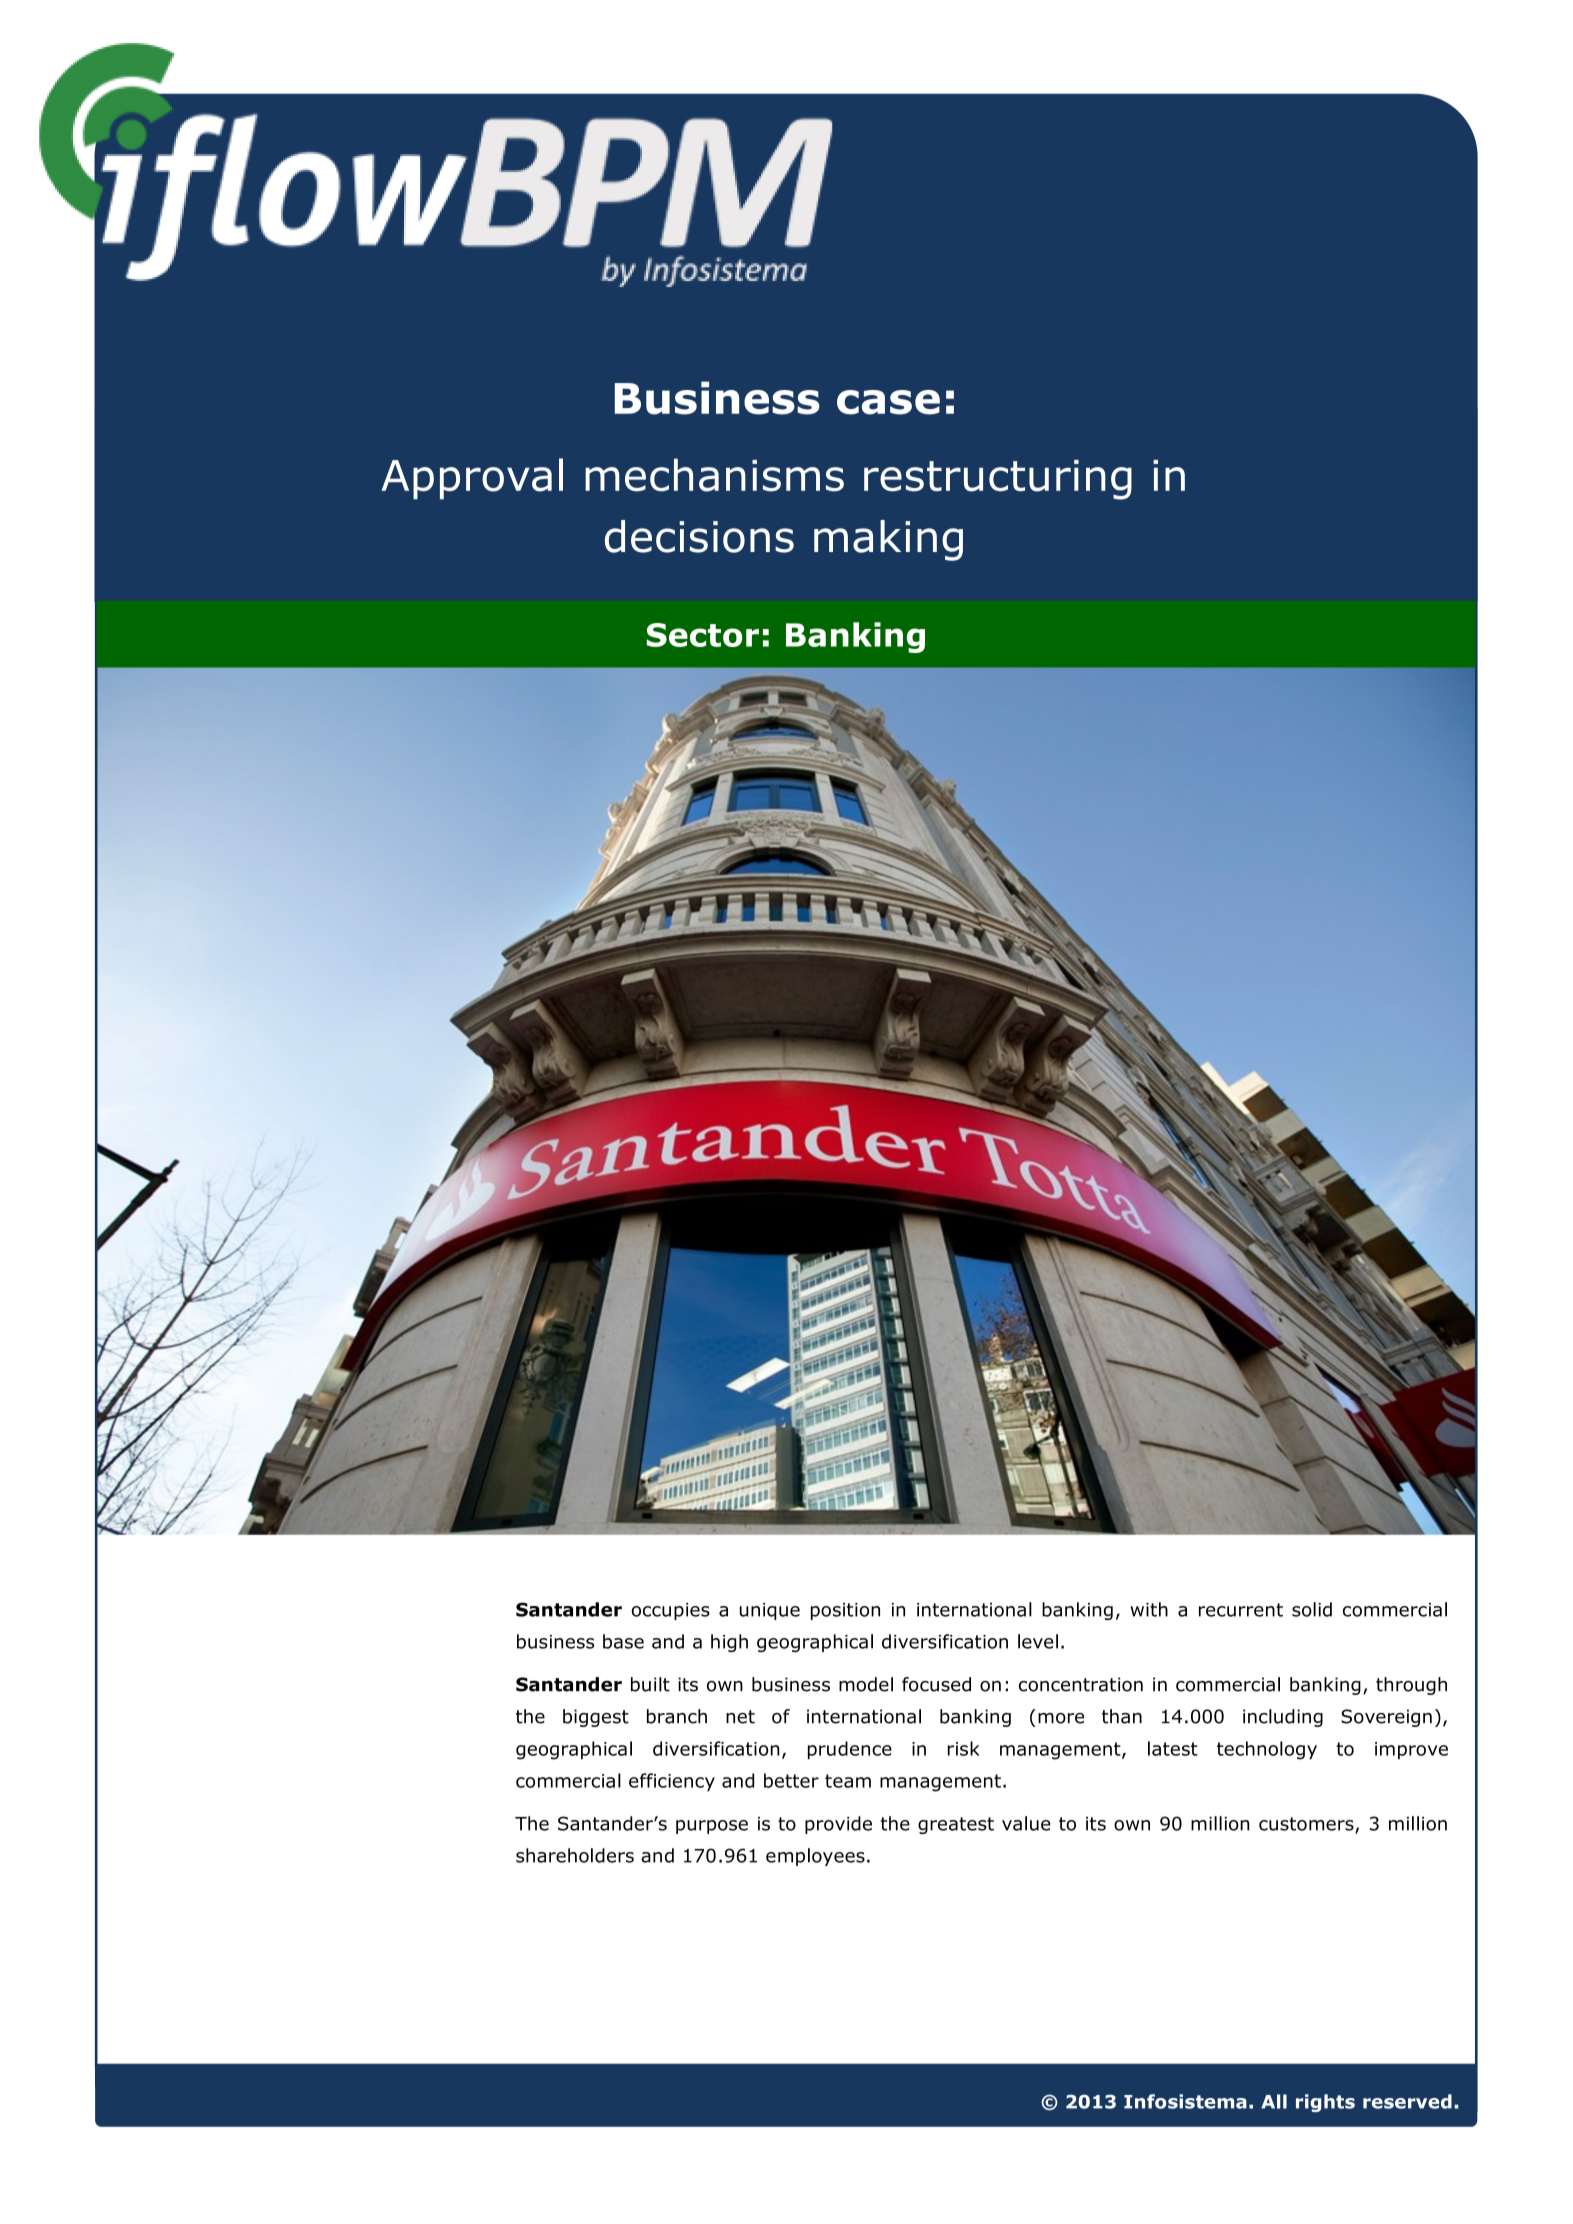 The image size is (1573, 2224). What do you see at coordinates (998, 480) in the screenshot?
I see `restructuring` at bounding box center [998, 480].
